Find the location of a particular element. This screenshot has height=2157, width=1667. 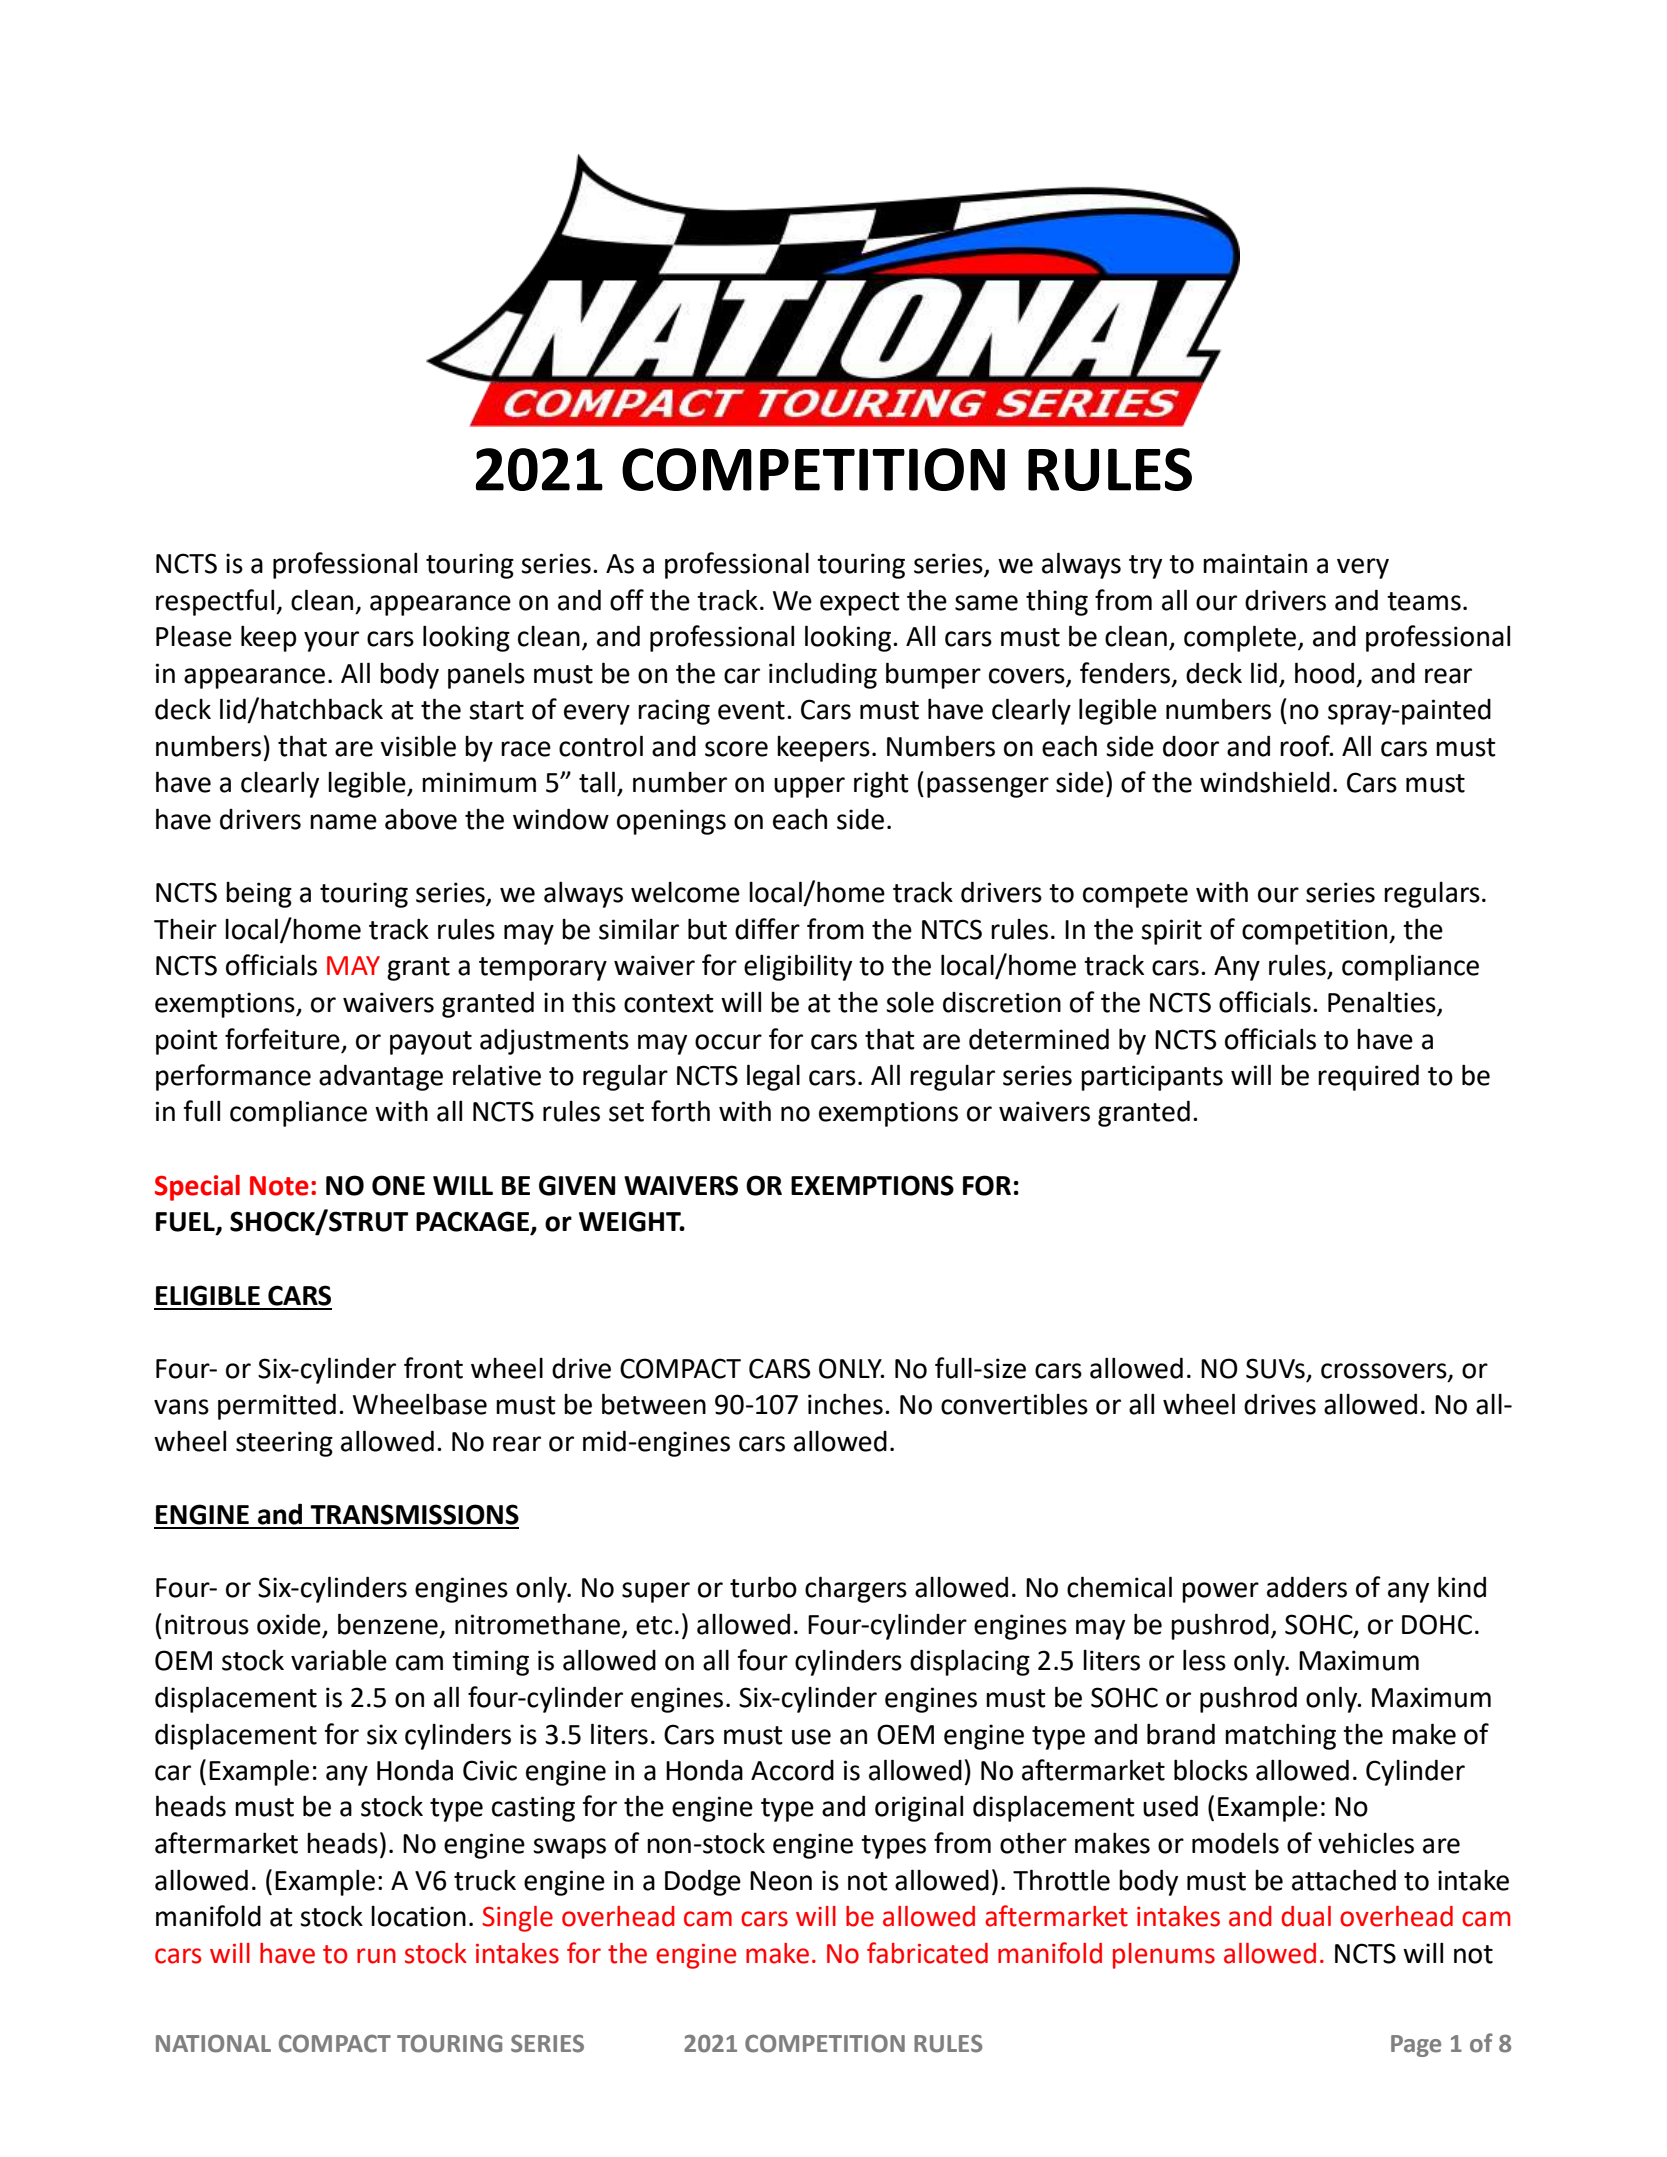

expect is located at coordinates (860, 604).
